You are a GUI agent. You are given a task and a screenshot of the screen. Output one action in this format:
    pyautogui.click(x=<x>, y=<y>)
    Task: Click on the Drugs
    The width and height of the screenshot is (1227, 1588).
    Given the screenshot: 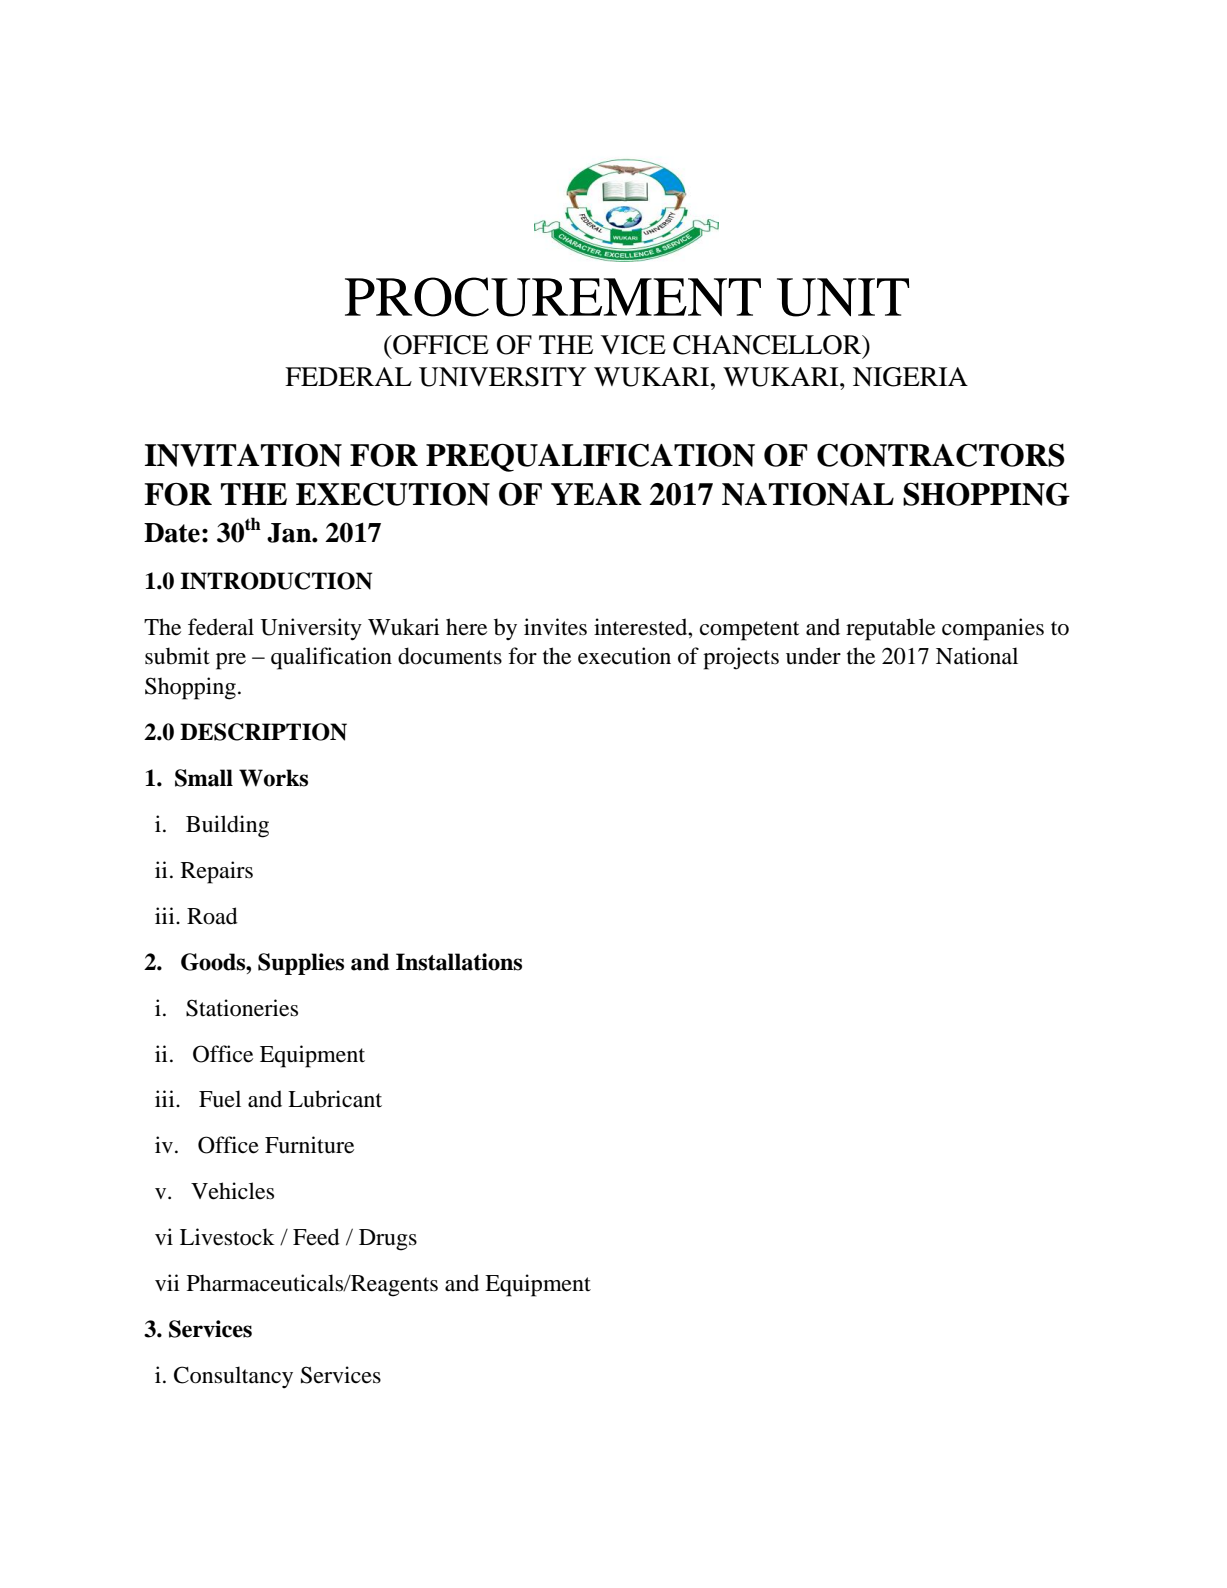 What is the action you would take?
    pyautogui.click(x=388, y=1240)
